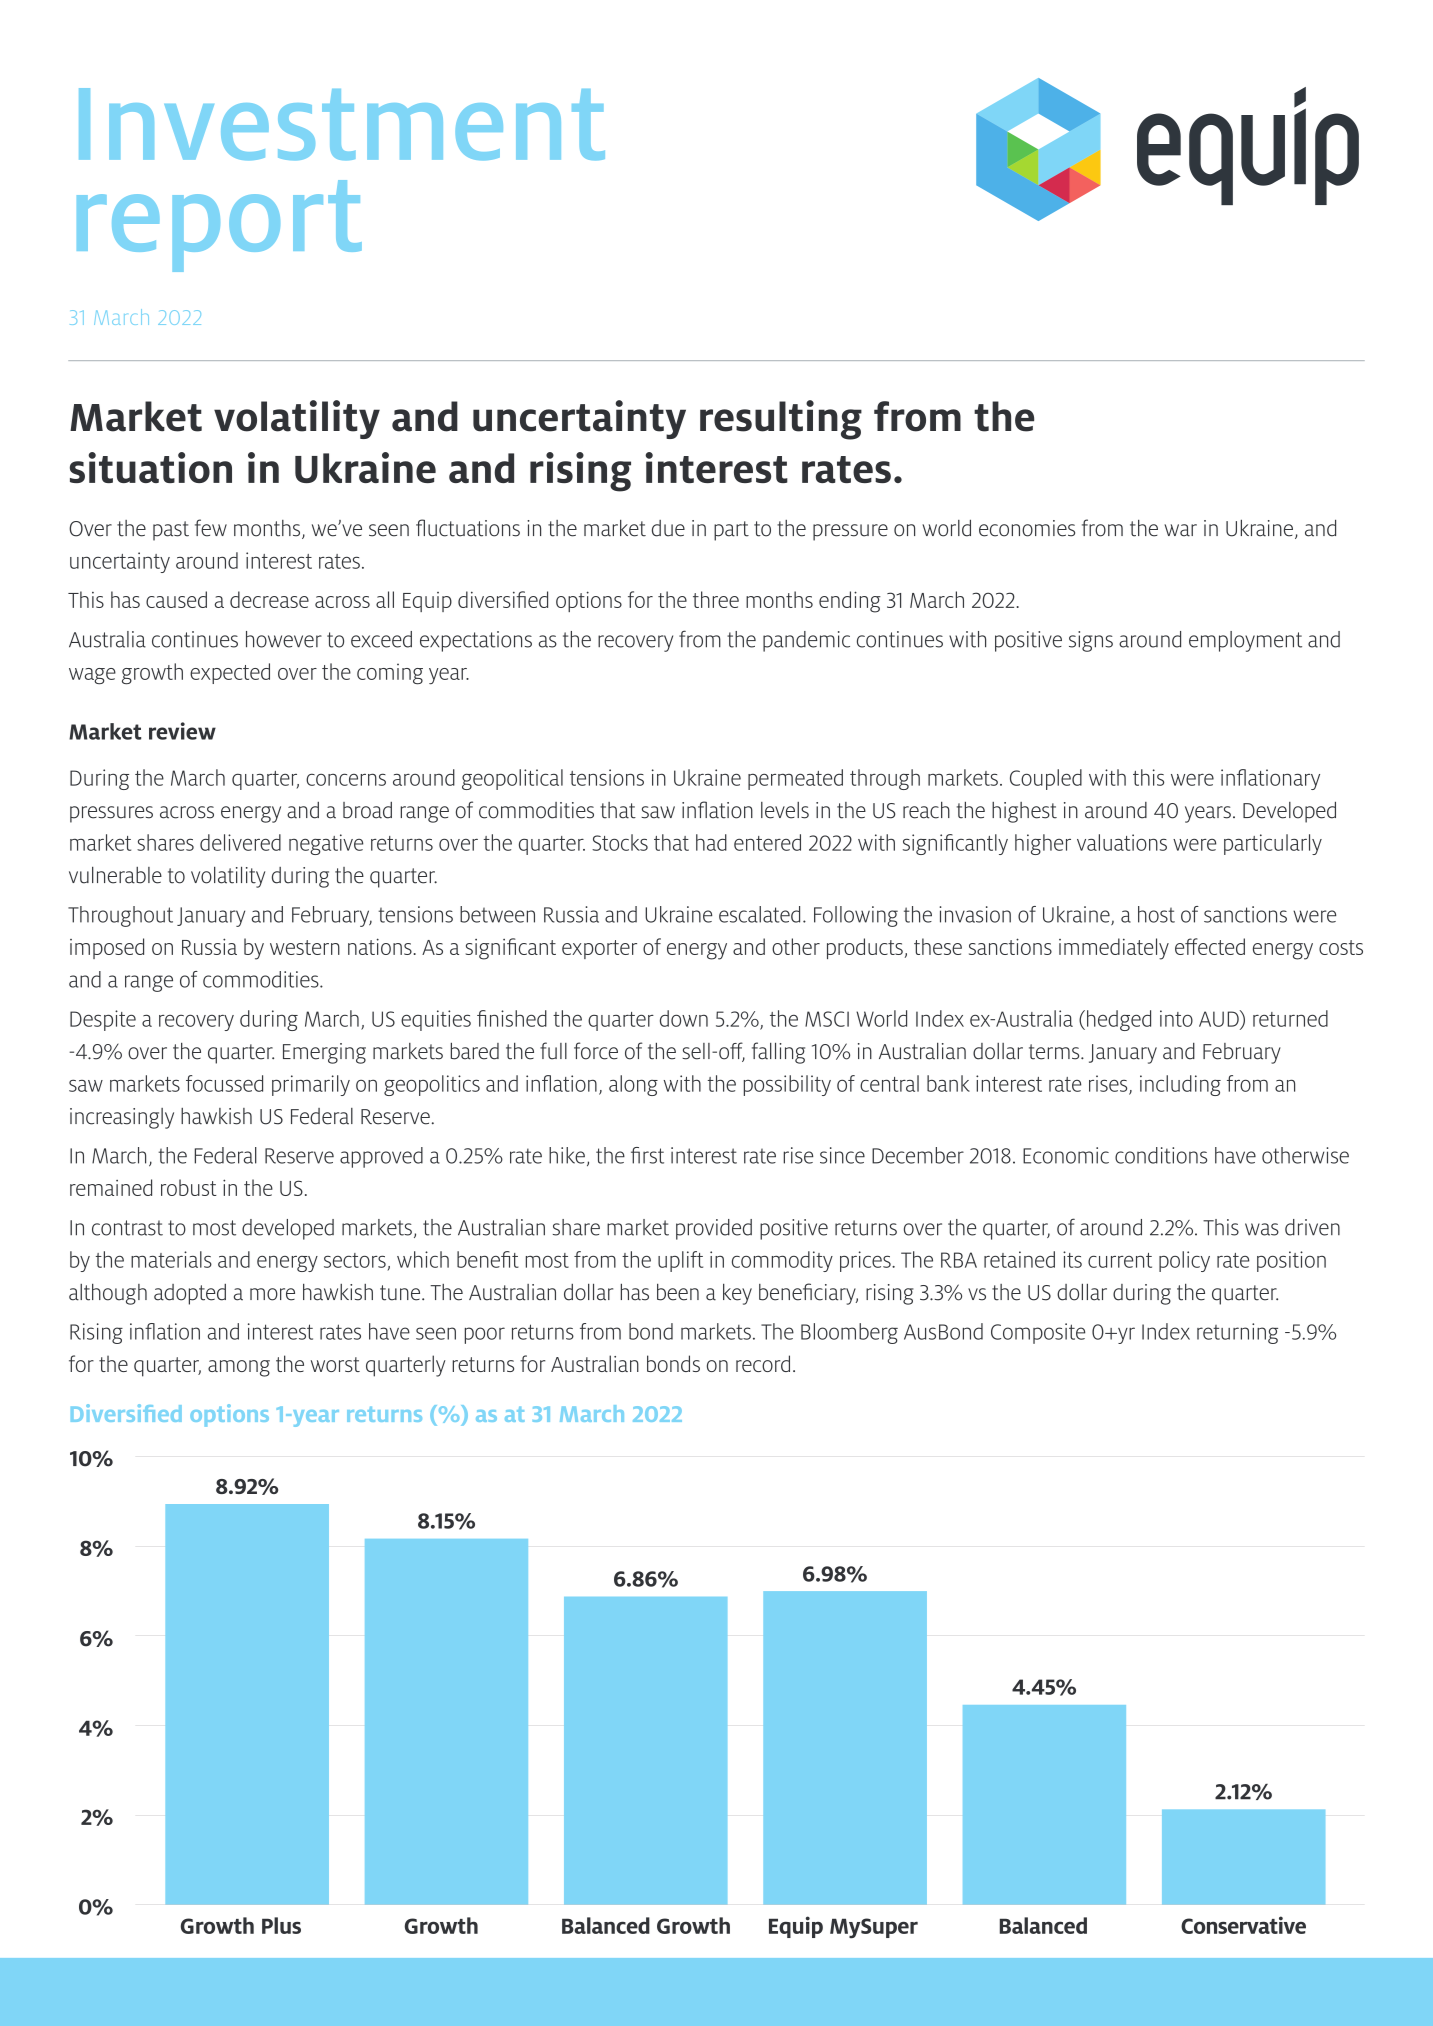 The height and width of the page is (2026, 1433). What do you see at coordinates (224, 1083) in the page?
I see `focussed` at bounding box center [224, 1083].
